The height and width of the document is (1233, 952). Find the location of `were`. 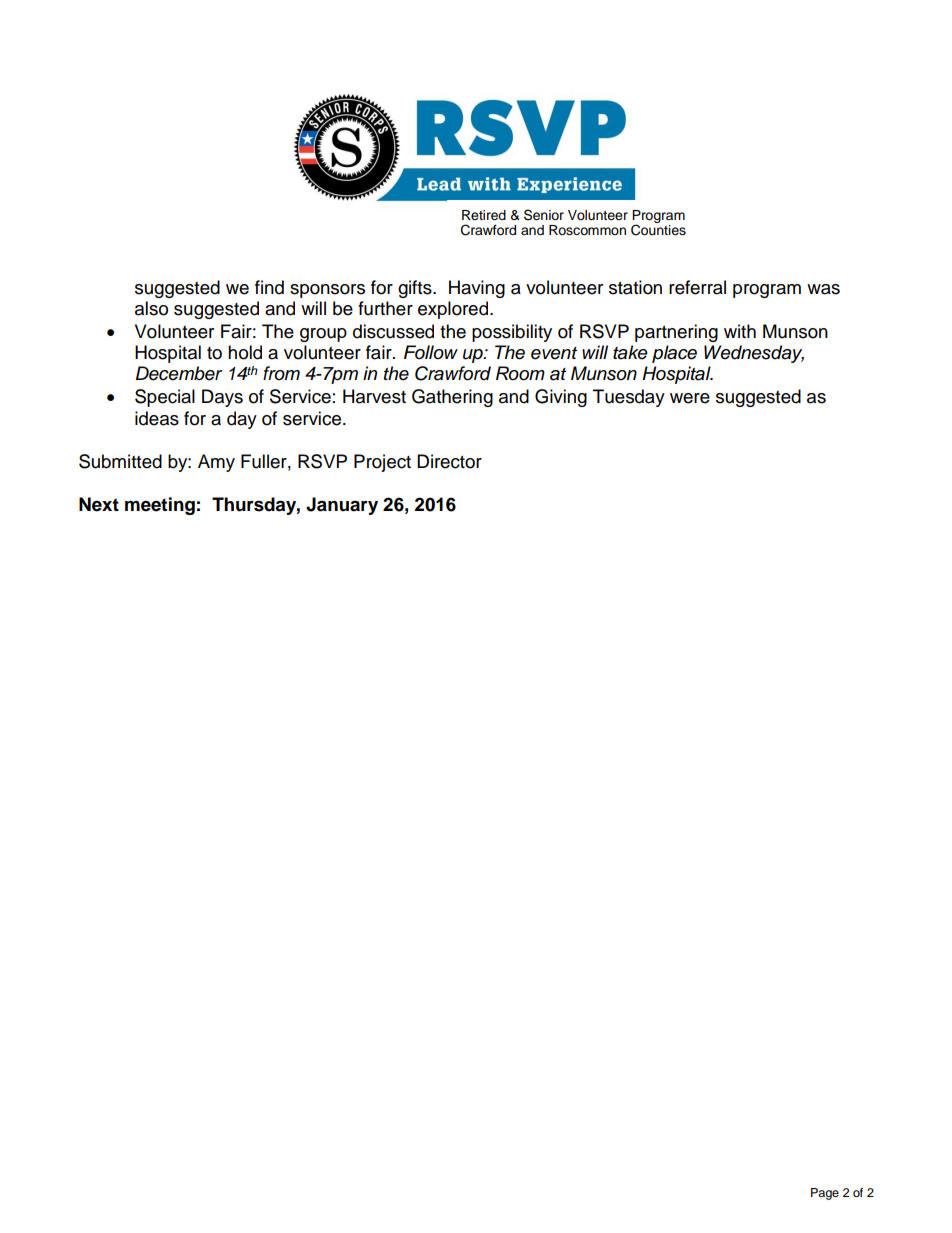

were is located at coordinates (690, 398).
